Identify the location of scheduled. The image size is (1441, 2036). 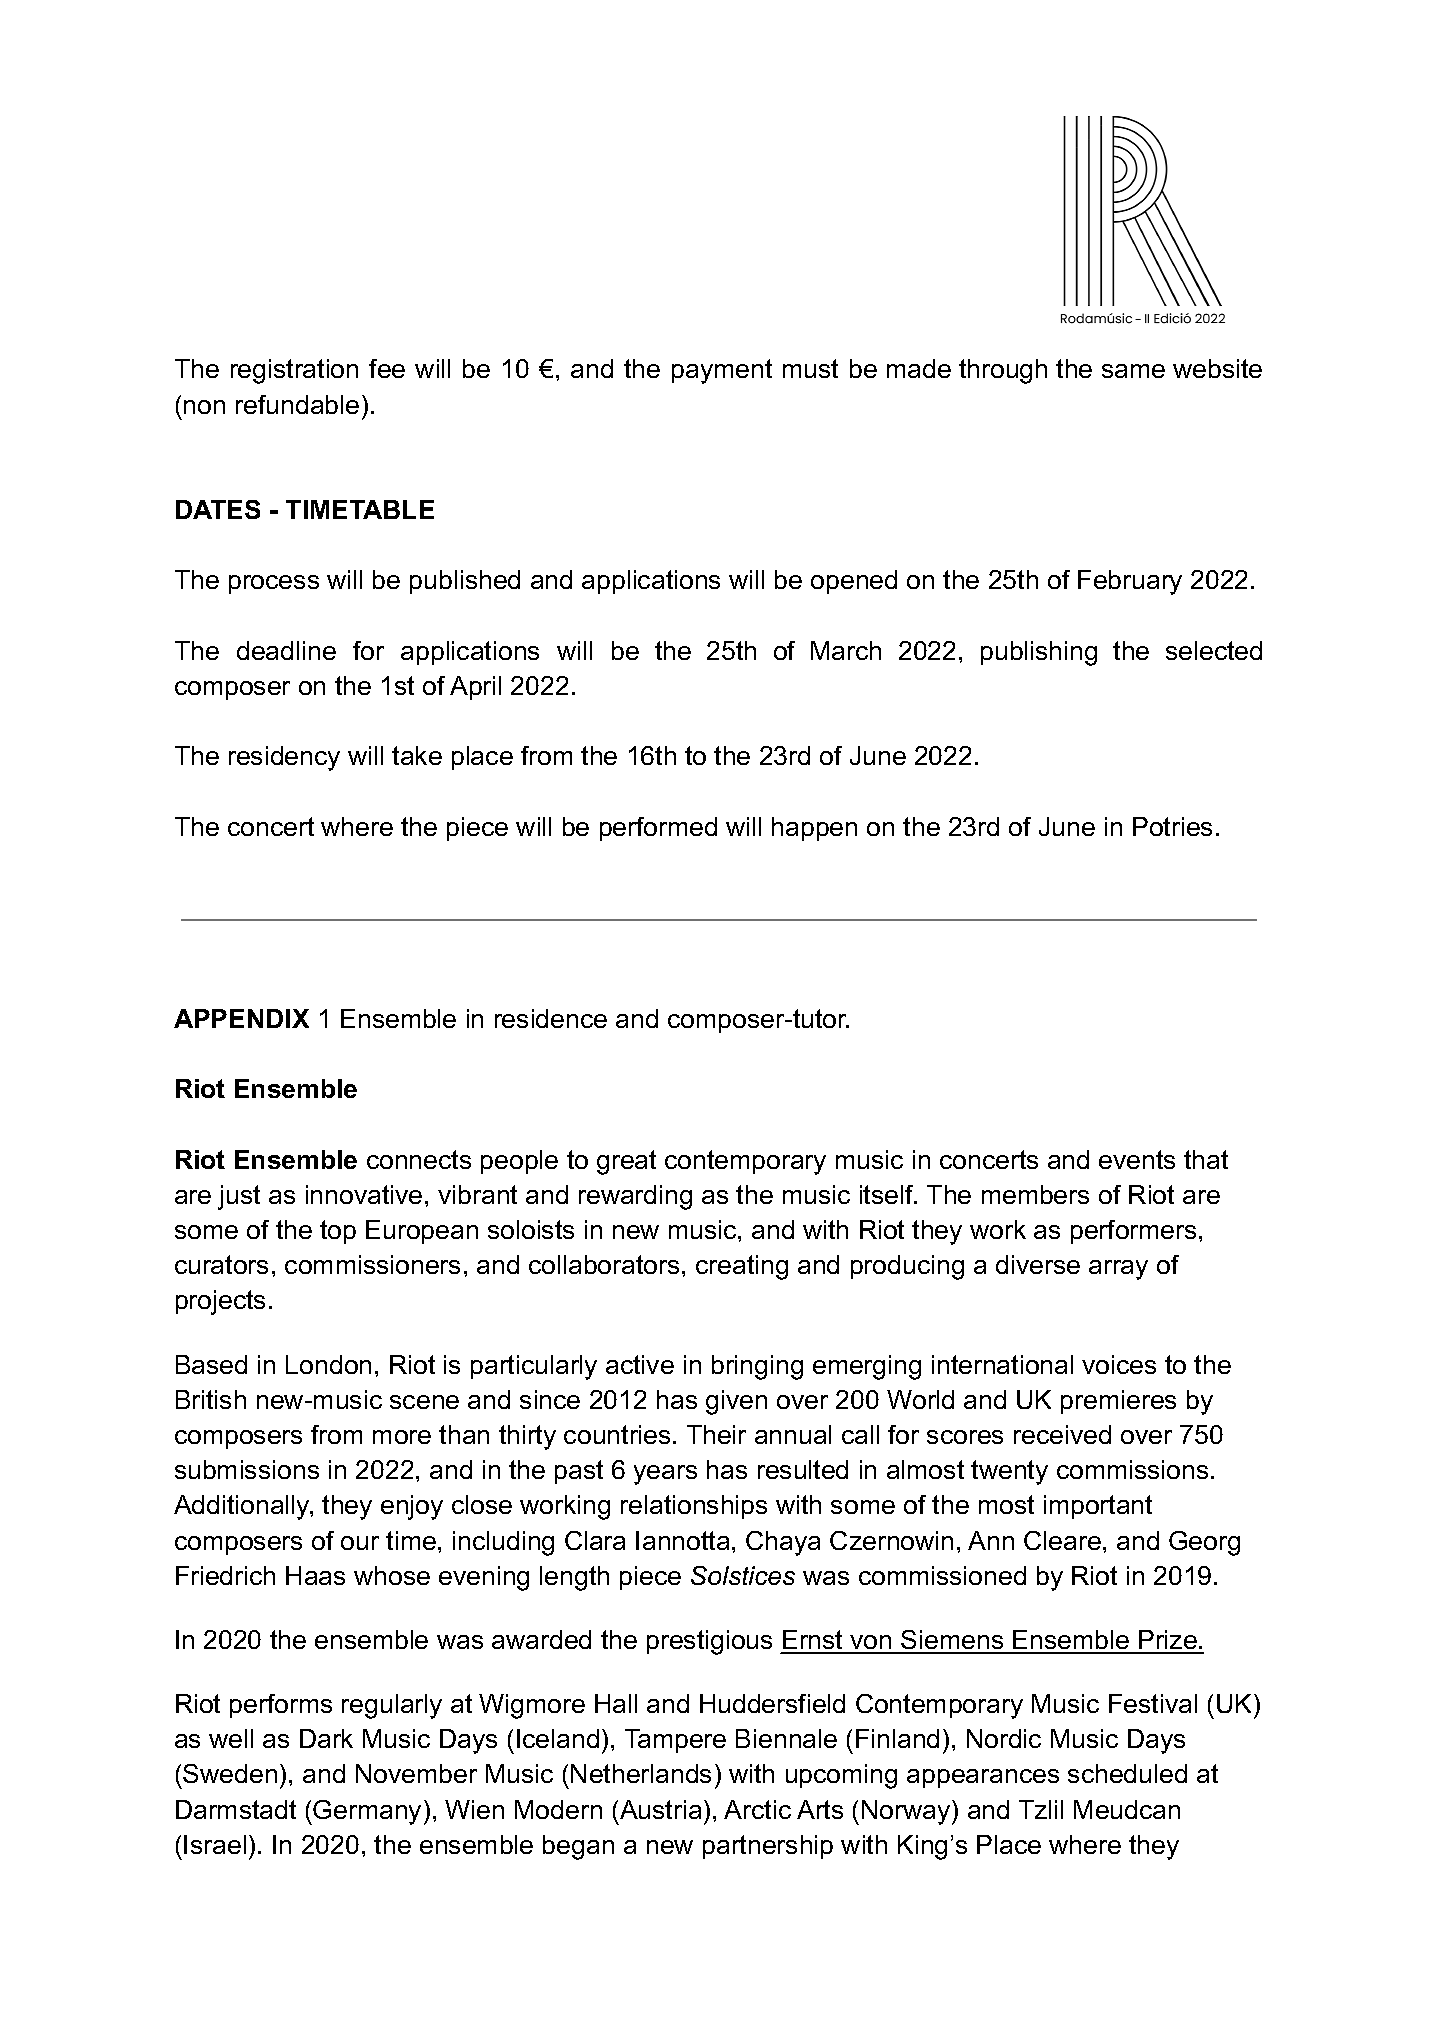
(1127, 1773).
